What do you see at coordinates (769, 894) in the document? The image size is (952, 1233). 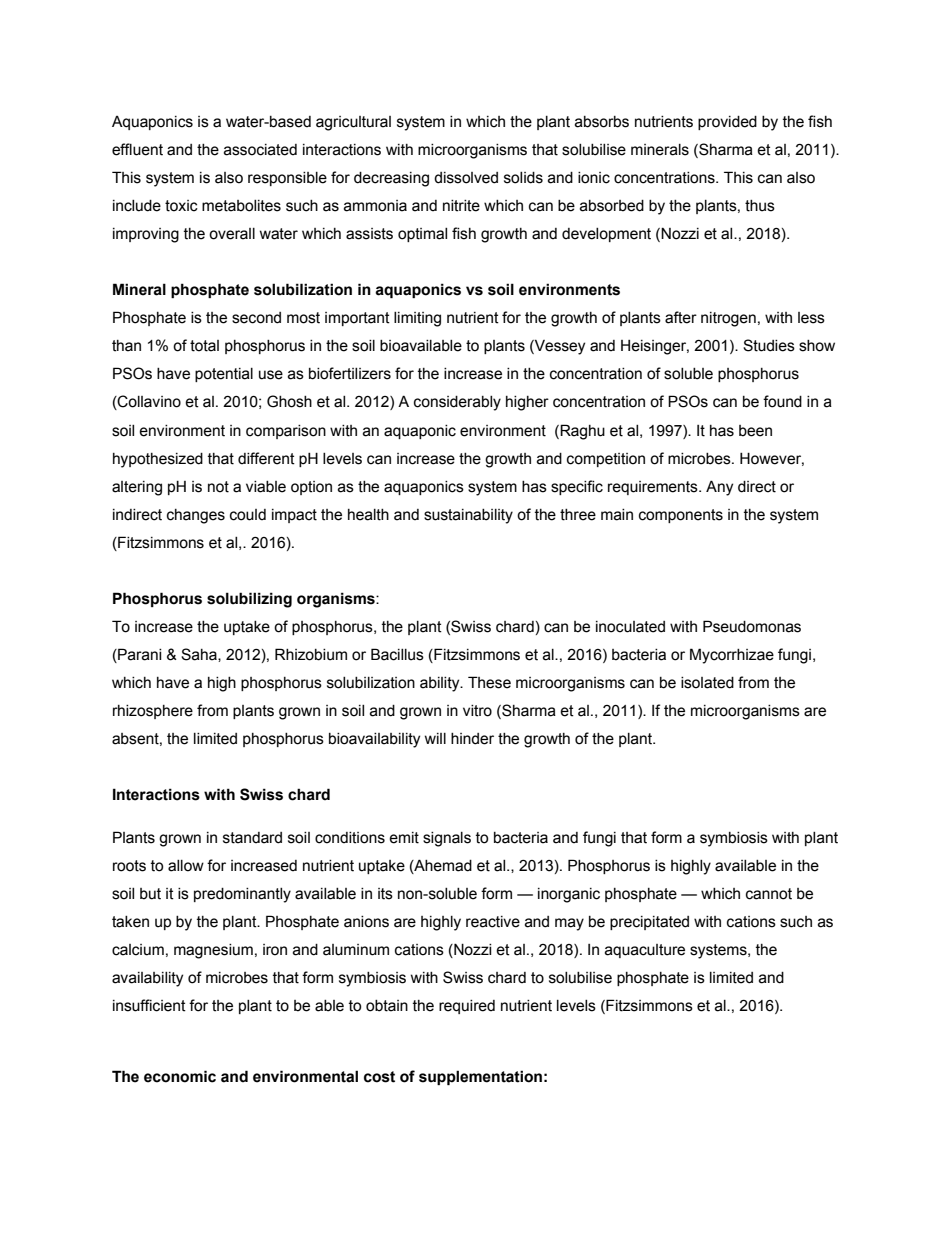 I see `cannot` at bounding box center [769, 894].
